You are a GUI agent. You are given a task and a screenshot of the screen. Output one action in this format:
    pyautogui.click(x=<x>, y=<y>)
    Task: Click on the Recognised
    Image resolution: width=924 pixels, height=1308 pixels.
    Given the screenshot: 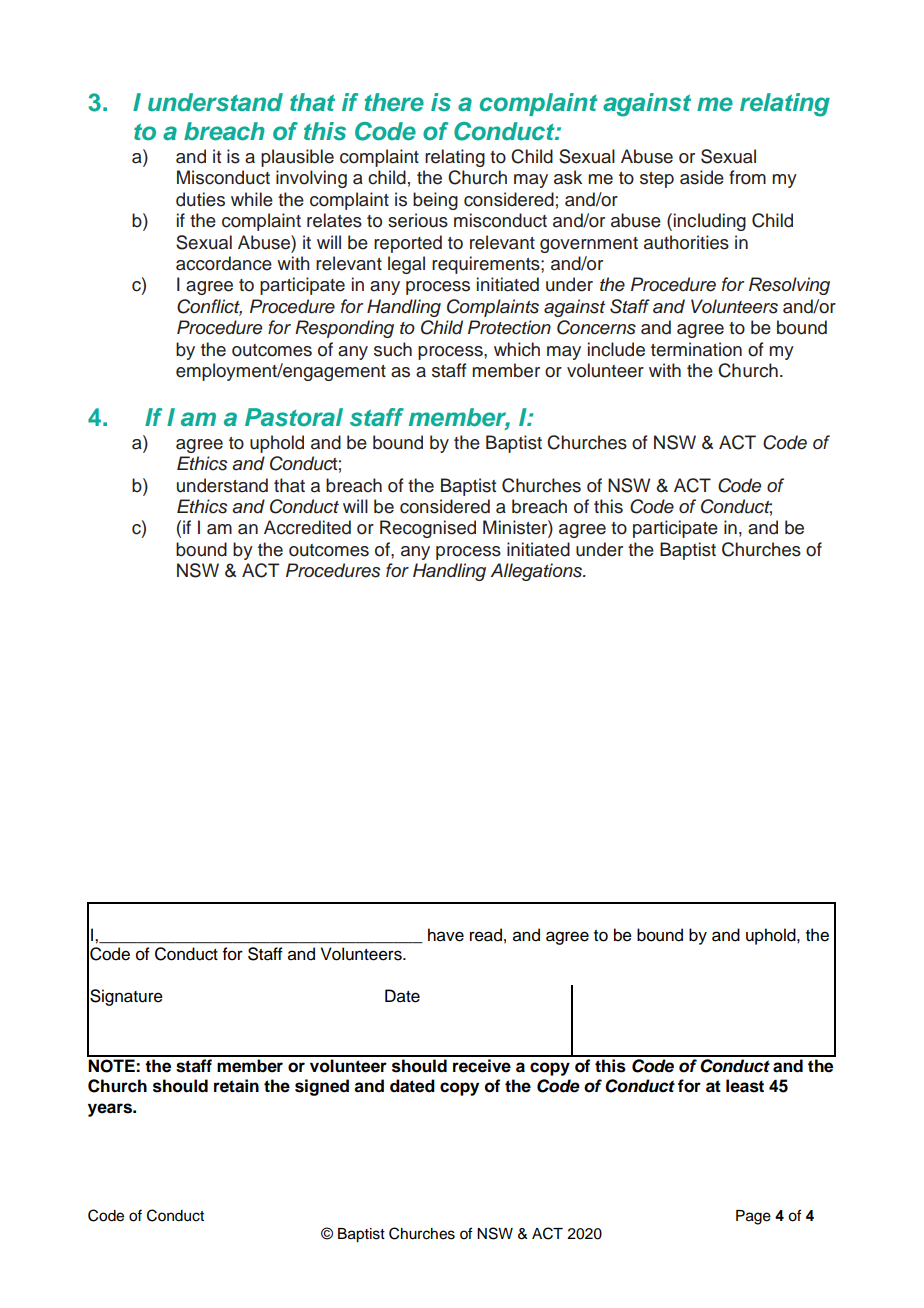 What is the action you would take?
    pyautogui.click(x=428, y=529)
